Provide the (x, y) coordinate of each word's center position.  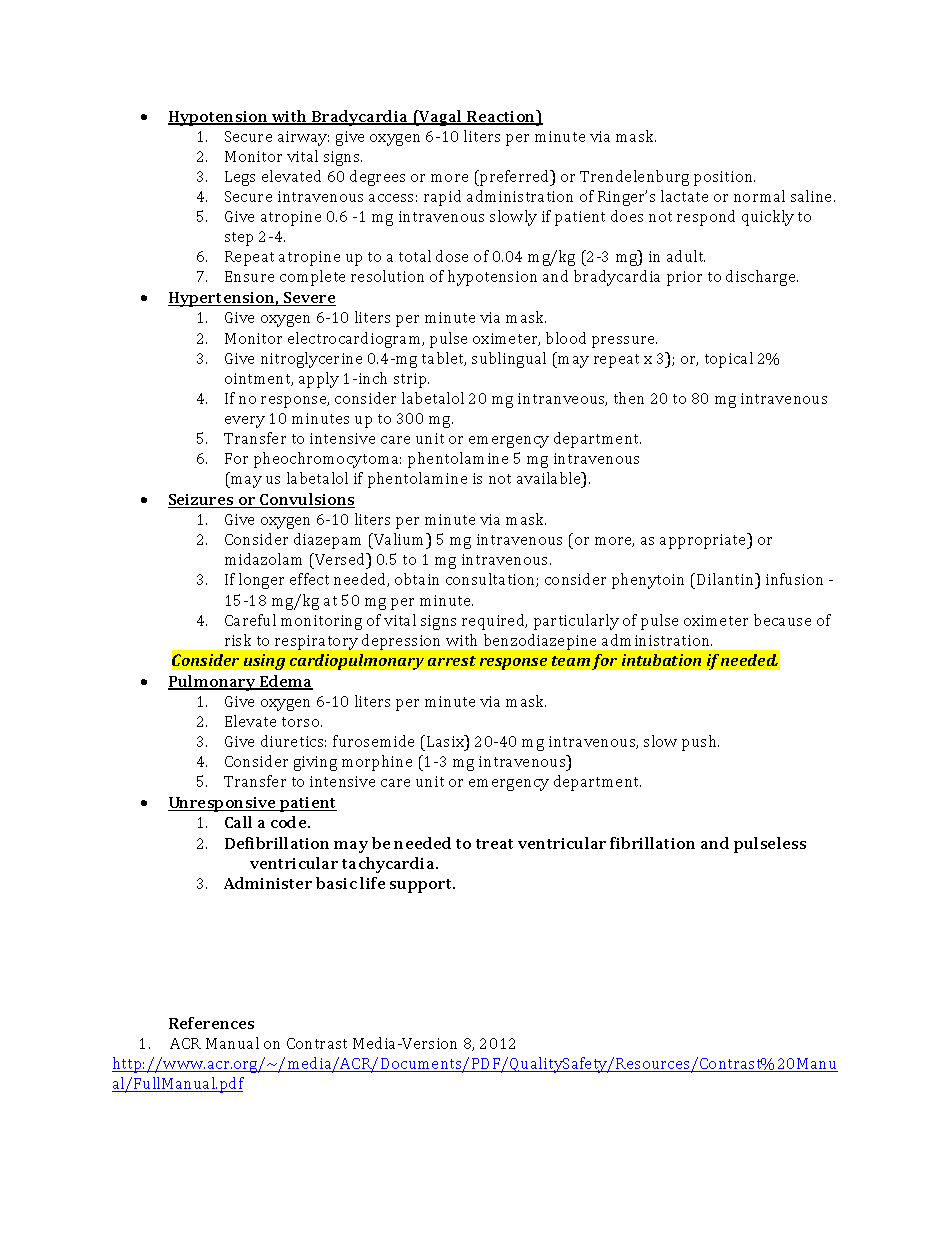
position (724, 178)
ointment (259, 379)
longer (261, 581)
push (700, 743)
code (290, 822)
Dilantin (727, 581)
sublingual (509, 360)
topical (729, 360)
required (494, 622)
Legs (240, 178)
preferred (515, 178)
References (211, 1023)
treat (494, 844)
